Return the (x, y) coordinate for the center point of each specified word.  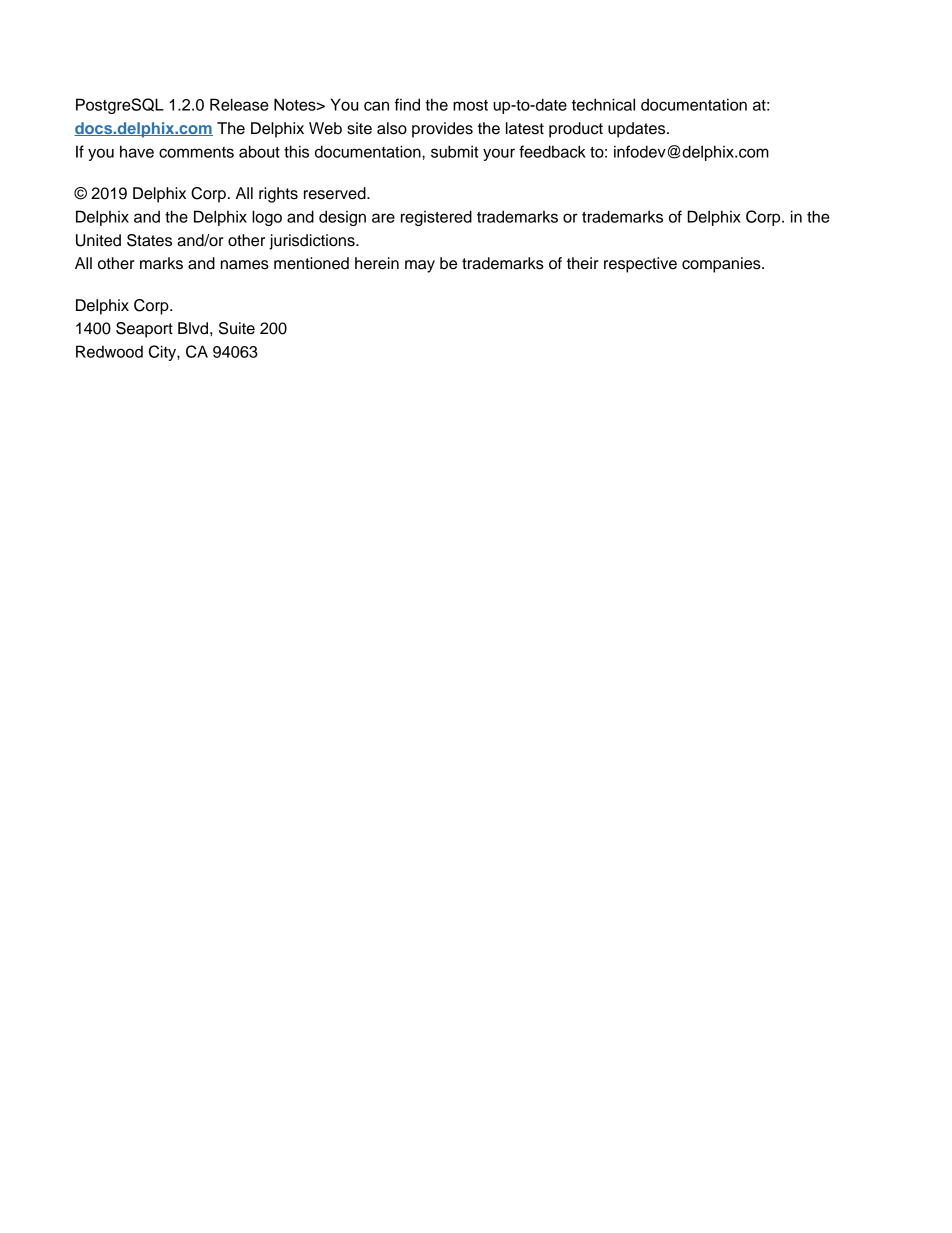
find (407, 104)
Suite (237, 328)
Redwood (109, 351)
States (149, 240)
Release (239, 104)
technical (603, 104)
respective (640, 265)
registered (436, 218)
